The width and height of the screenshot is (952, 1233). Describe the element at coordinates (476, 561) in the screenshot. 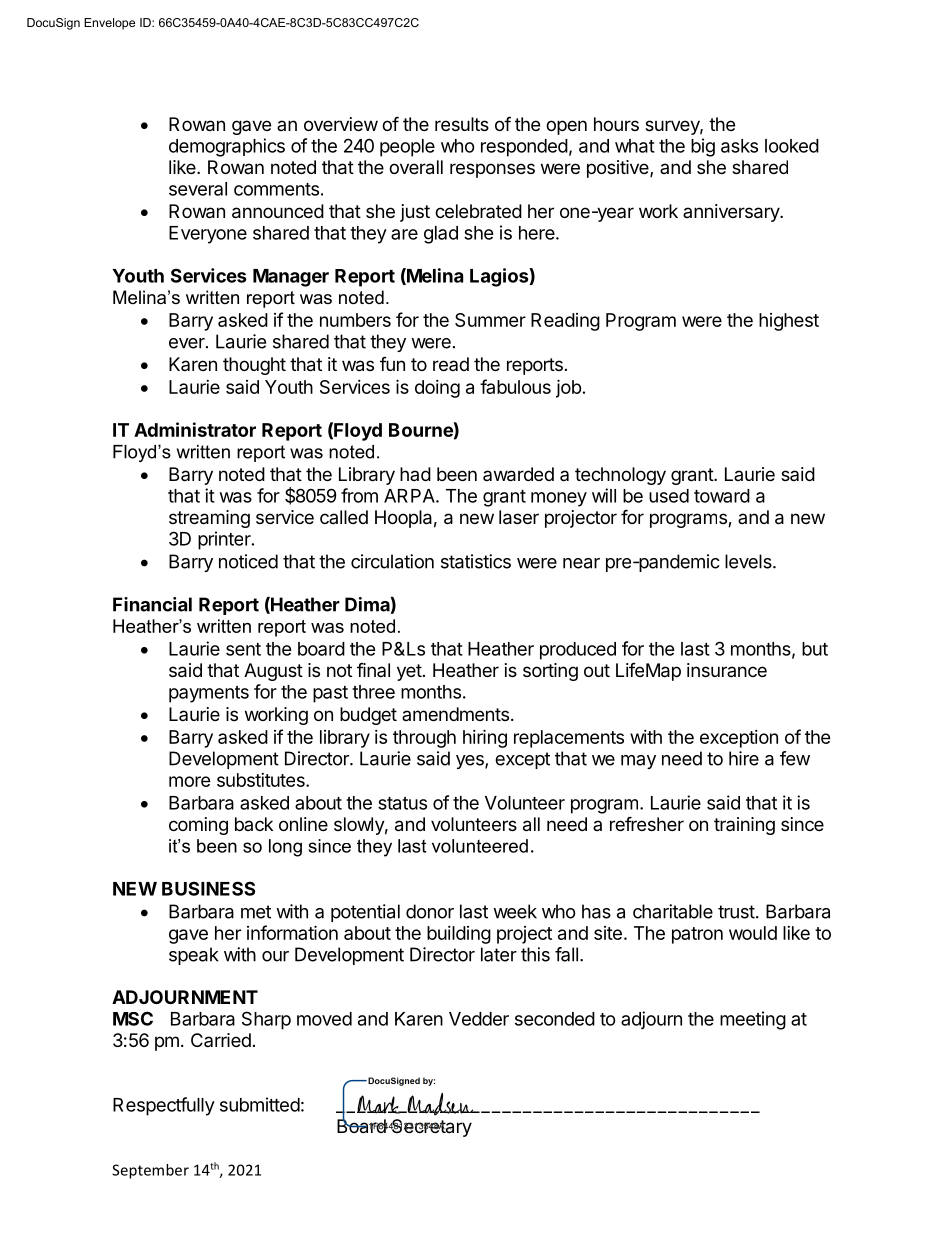

I see `statistics` at that location.
